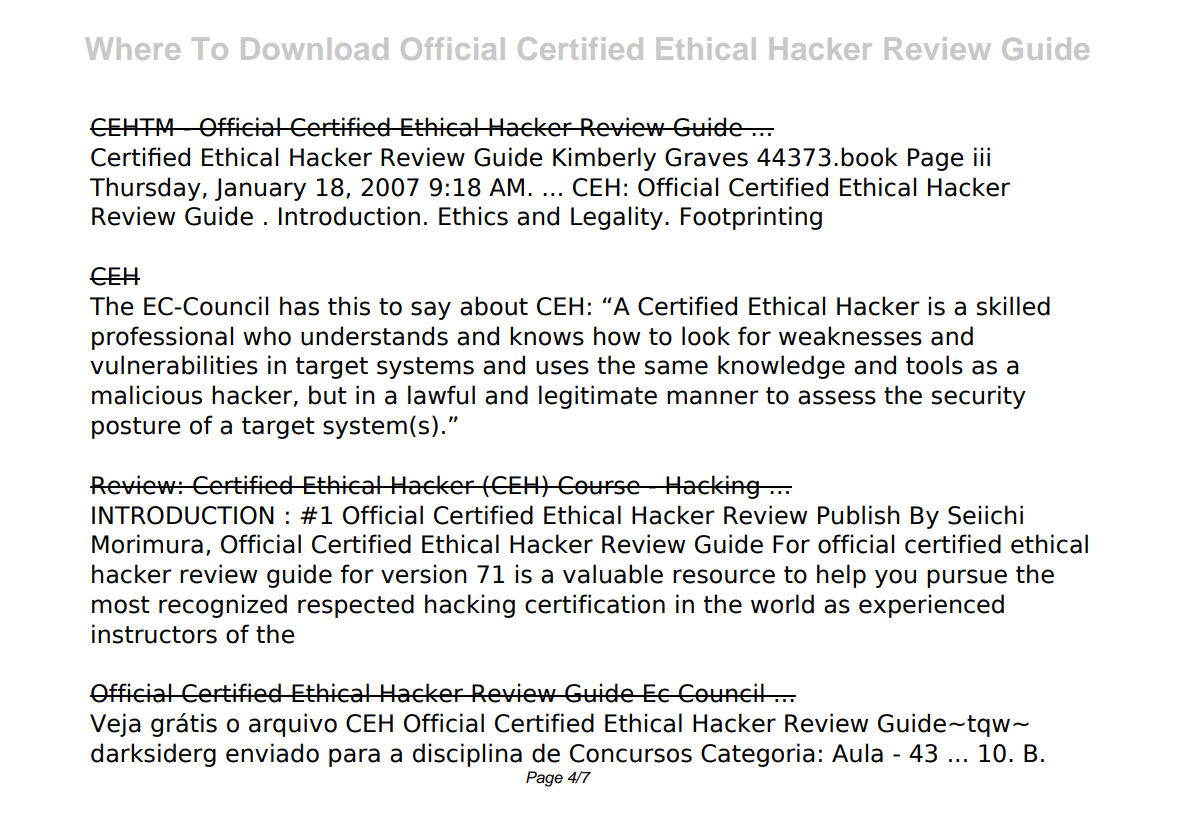 The image size is (1184, 834). What do you see at coordinates (293, 725) in the image?
I see `arquivo` at bounding box center [293, 725].
